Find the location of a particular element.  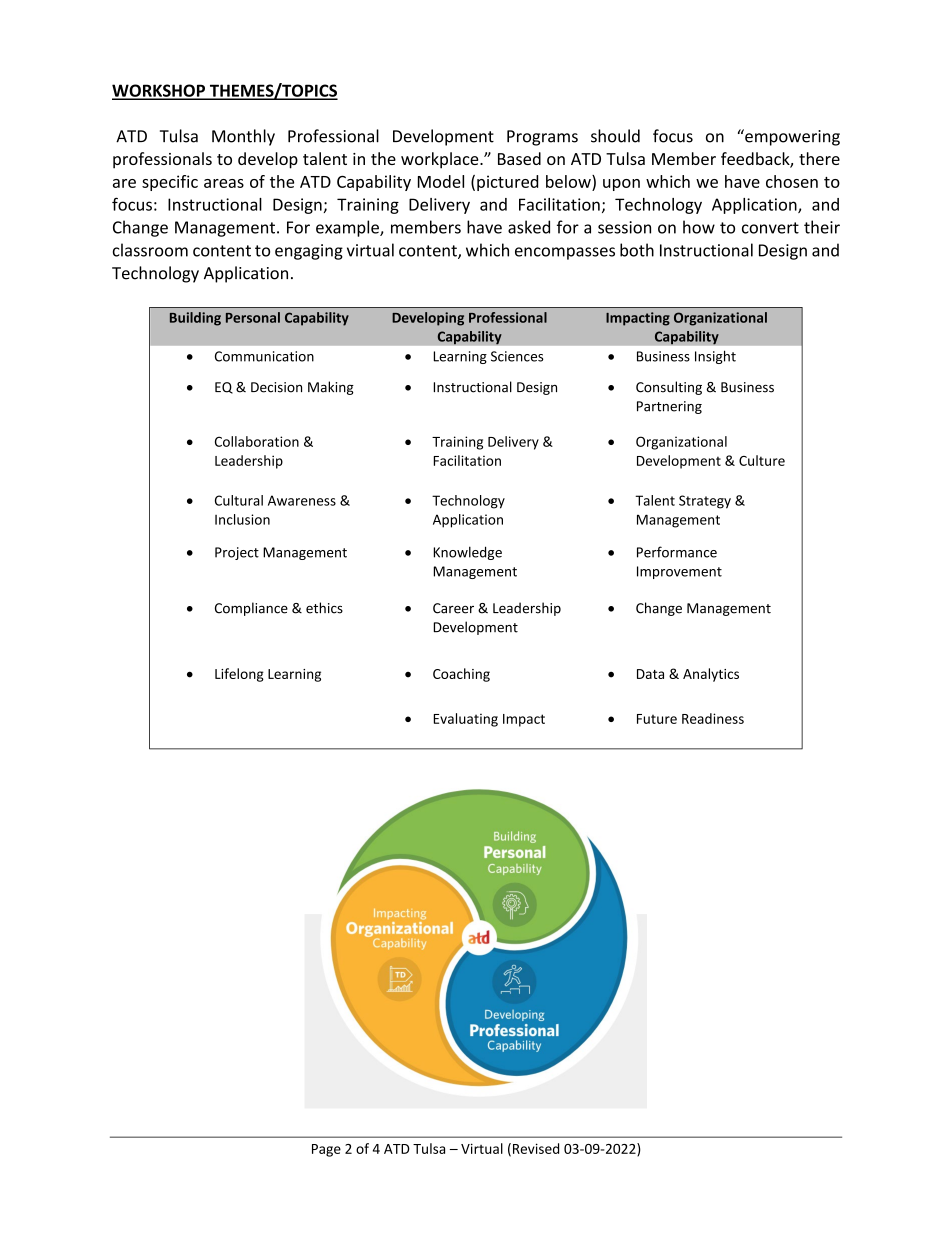

Analytics is located at coordinates (711, 675).
